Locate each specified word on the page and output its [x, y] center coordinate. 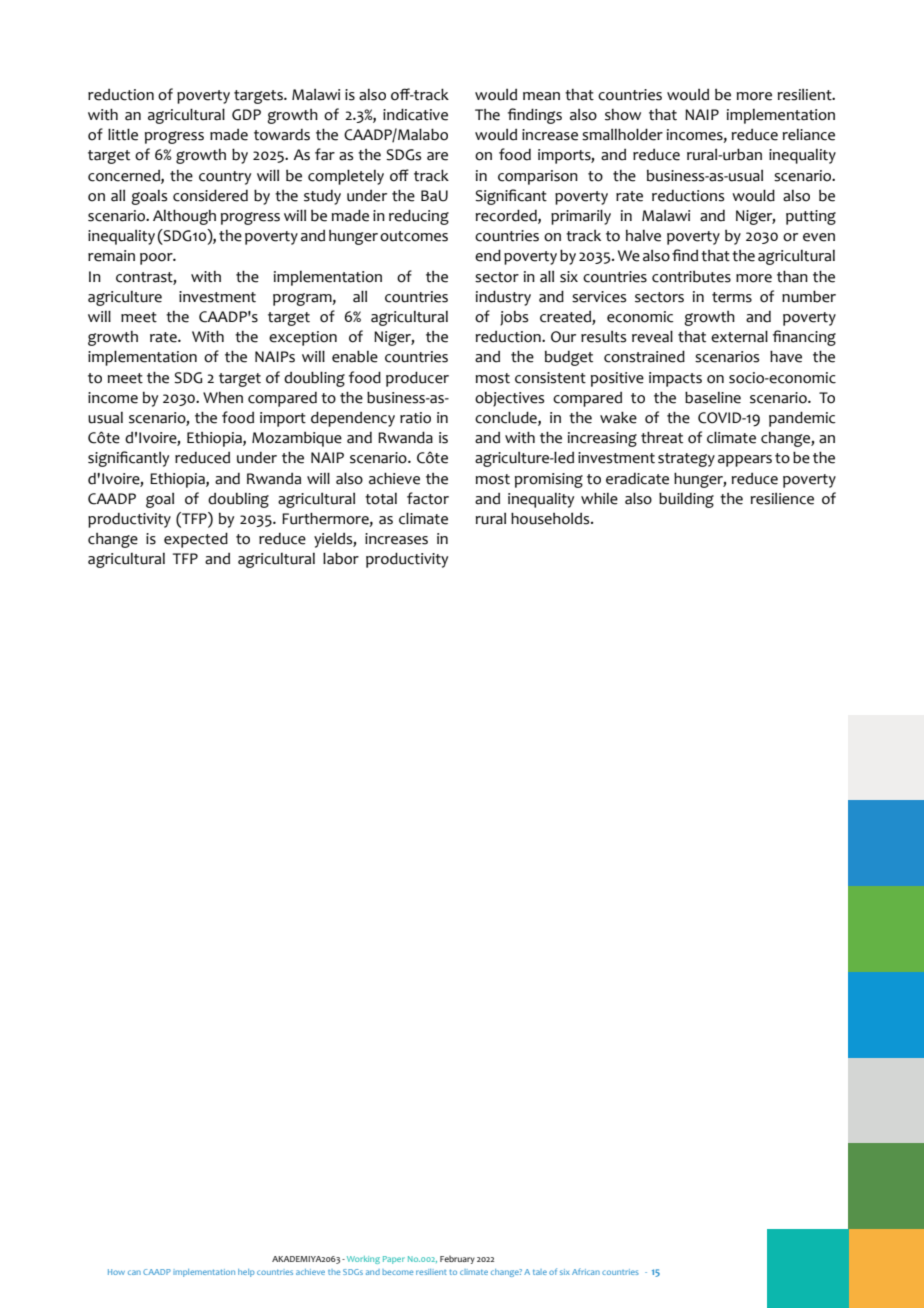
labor [341, 558]
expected [196, 540]
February [457, 1259]
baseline [713, 397]
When [223, 398]
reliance [809, 135]
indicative [415, 114]
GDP [246, 115]
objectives [509, 399]
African [586, 1271]
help [246, 1273]
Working [363, 1260]
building [686, 500]
